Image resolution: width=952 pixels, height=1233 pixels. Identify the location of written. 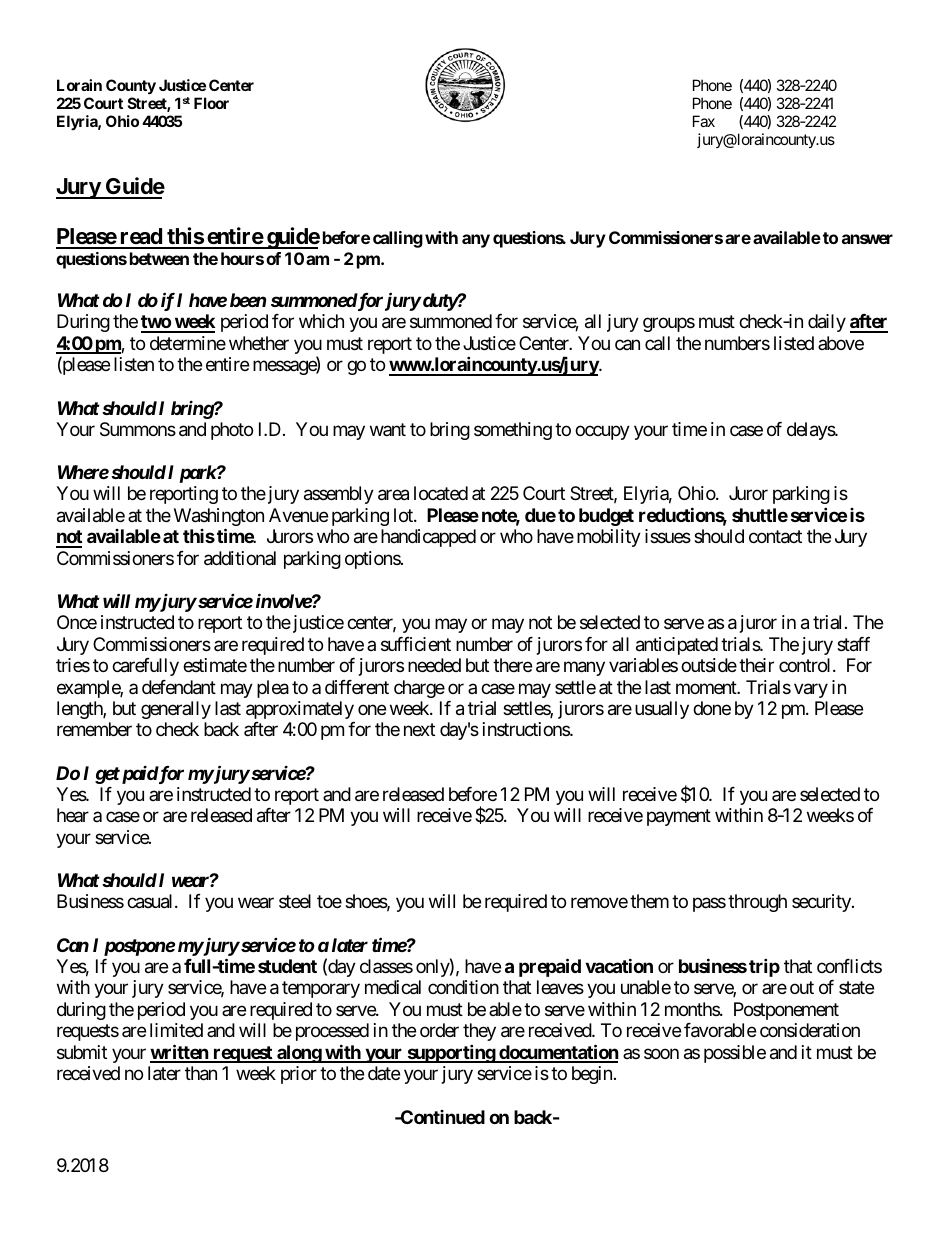
(180, 1053).
